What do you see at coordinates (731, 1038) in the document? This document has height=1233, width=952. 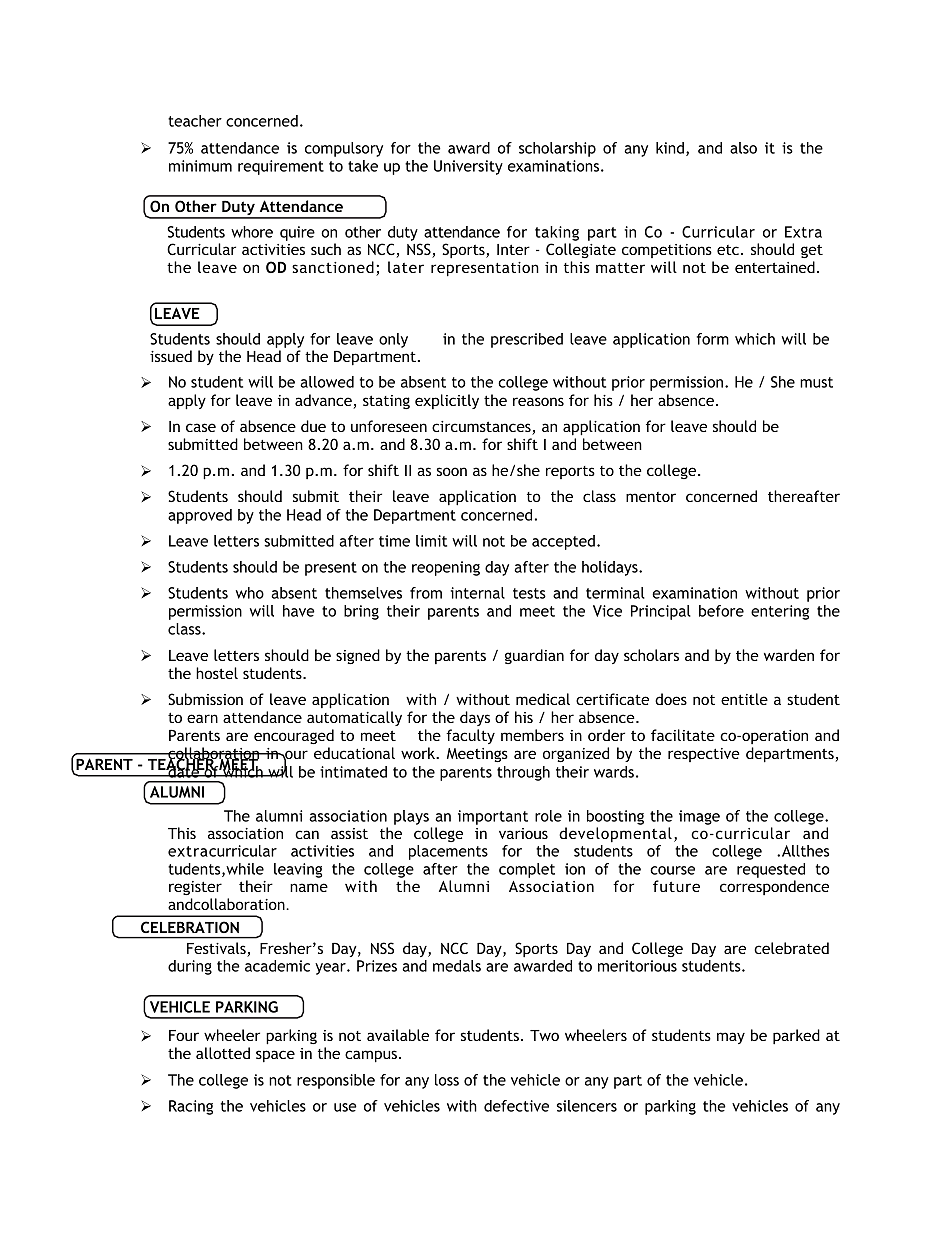 I see `may` at bounding box center [731, 1038].
